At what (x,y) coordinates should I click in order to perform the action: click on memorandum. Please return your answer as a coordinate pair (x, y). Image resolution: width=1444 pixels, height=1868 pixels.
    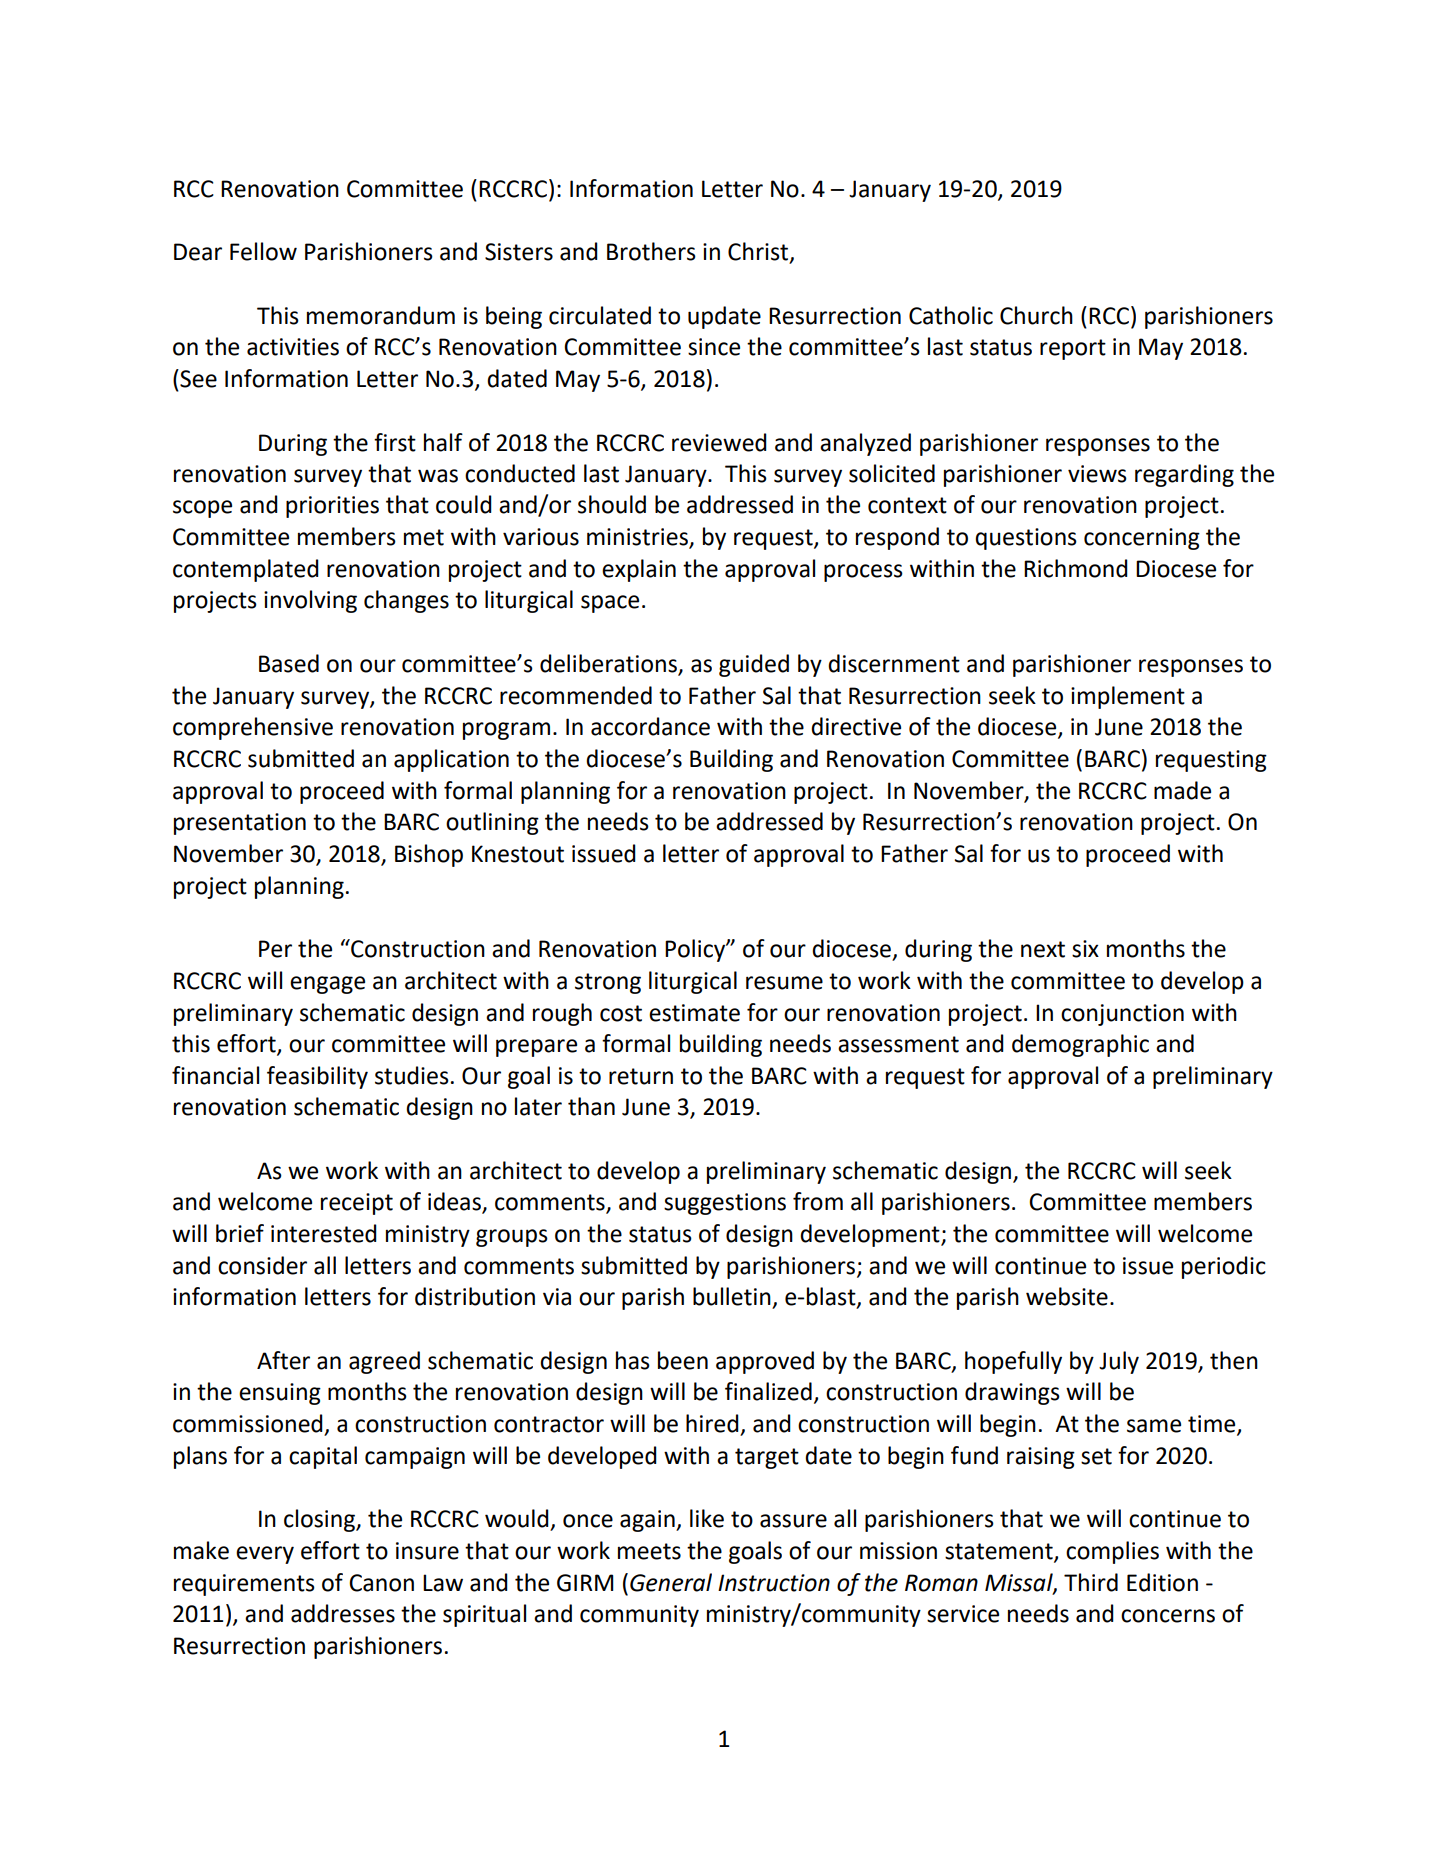
    Looking at the image, I should click on (381, 315).
